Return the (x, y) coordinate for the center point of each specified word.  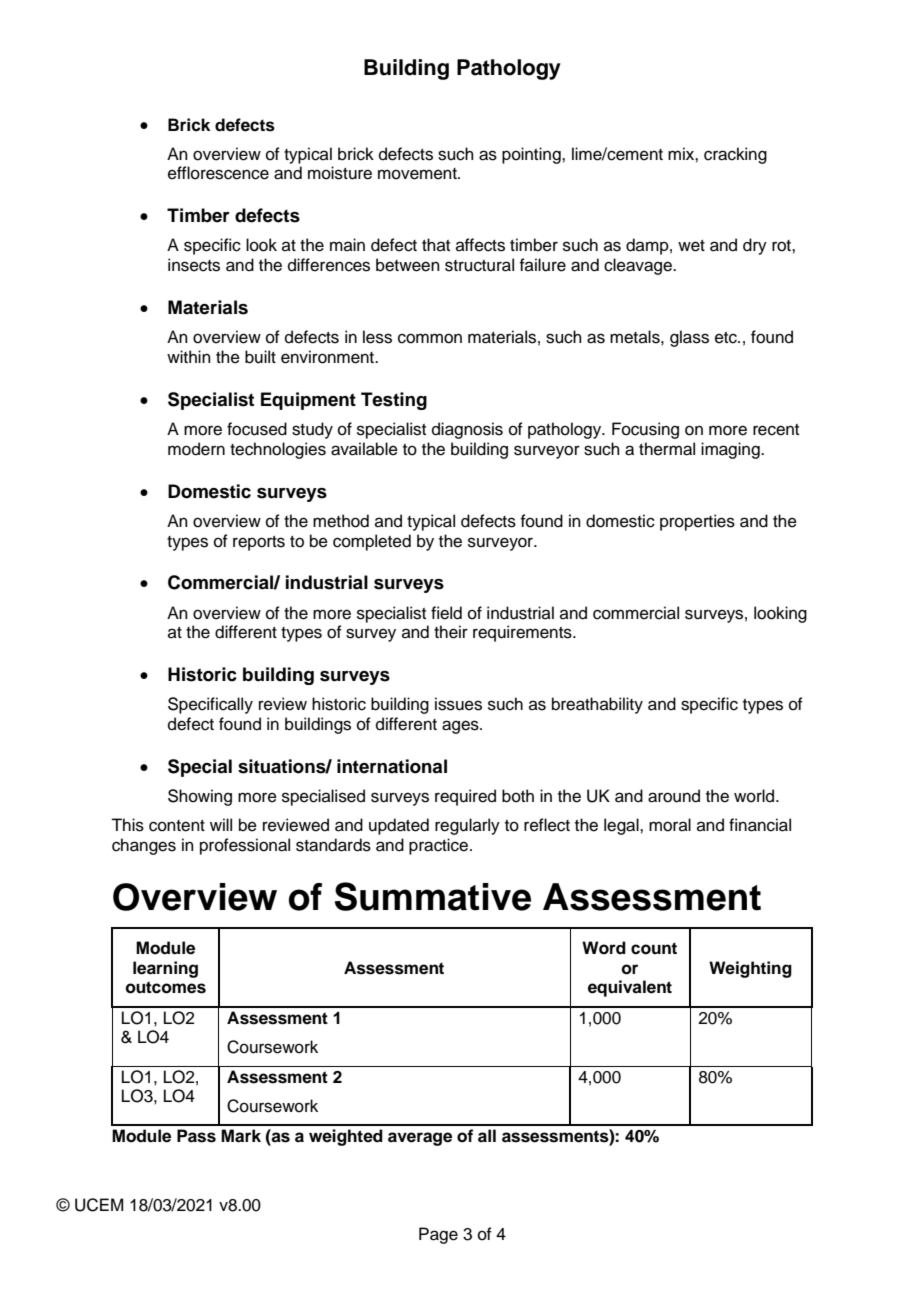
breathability (597, 705)
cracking (735, 155)
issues (458, 704)
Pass (196, 1136)
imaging (731, 450)
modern (196, 449)
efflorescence (218, 173)
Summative (433, 896)
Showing (200, 797)
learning (165, 969)
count (654, 948)
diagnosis (467, 430)
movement (418, 174)
